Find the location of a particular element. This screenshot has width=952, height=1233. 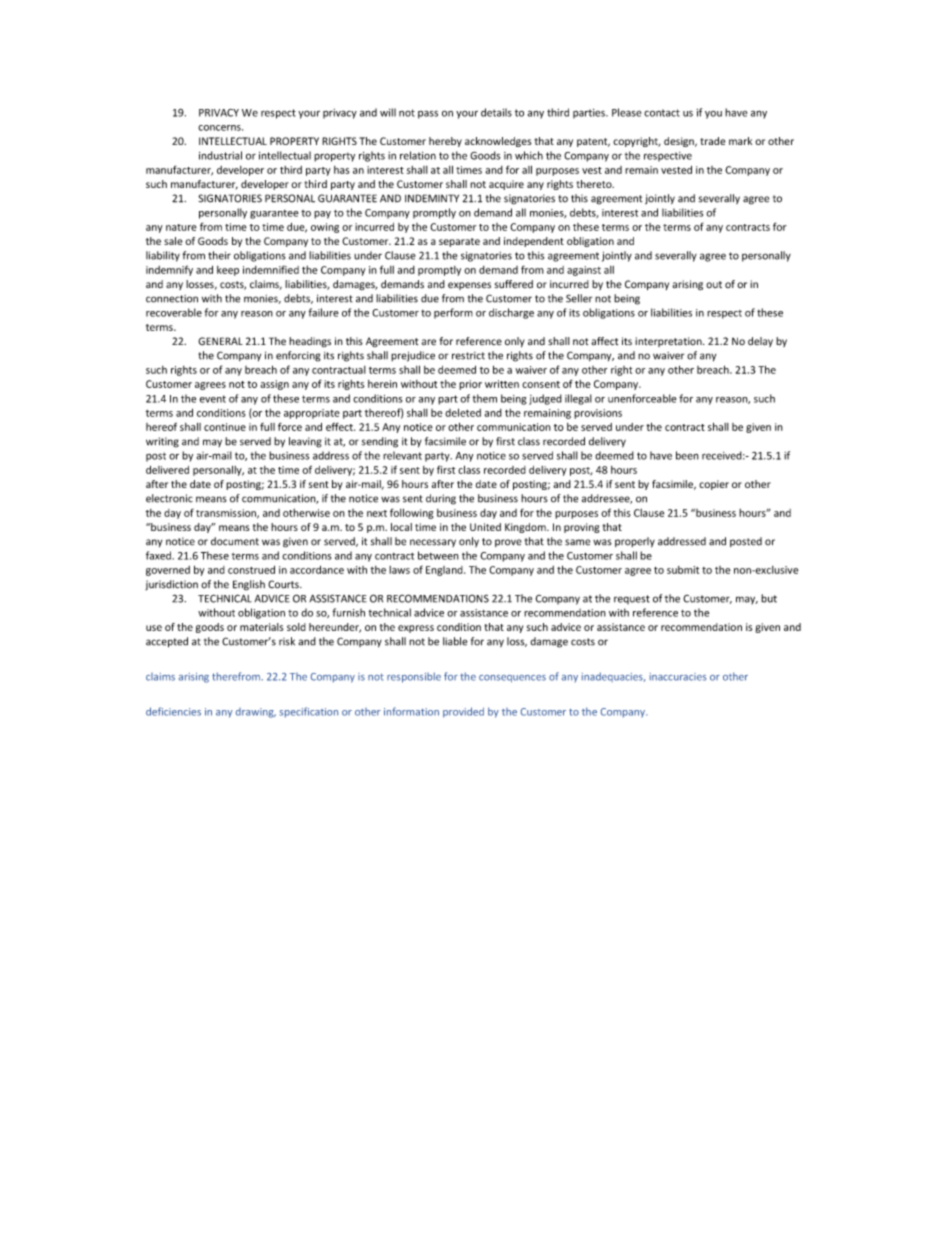

trade is located at coordinates (713, 141).
